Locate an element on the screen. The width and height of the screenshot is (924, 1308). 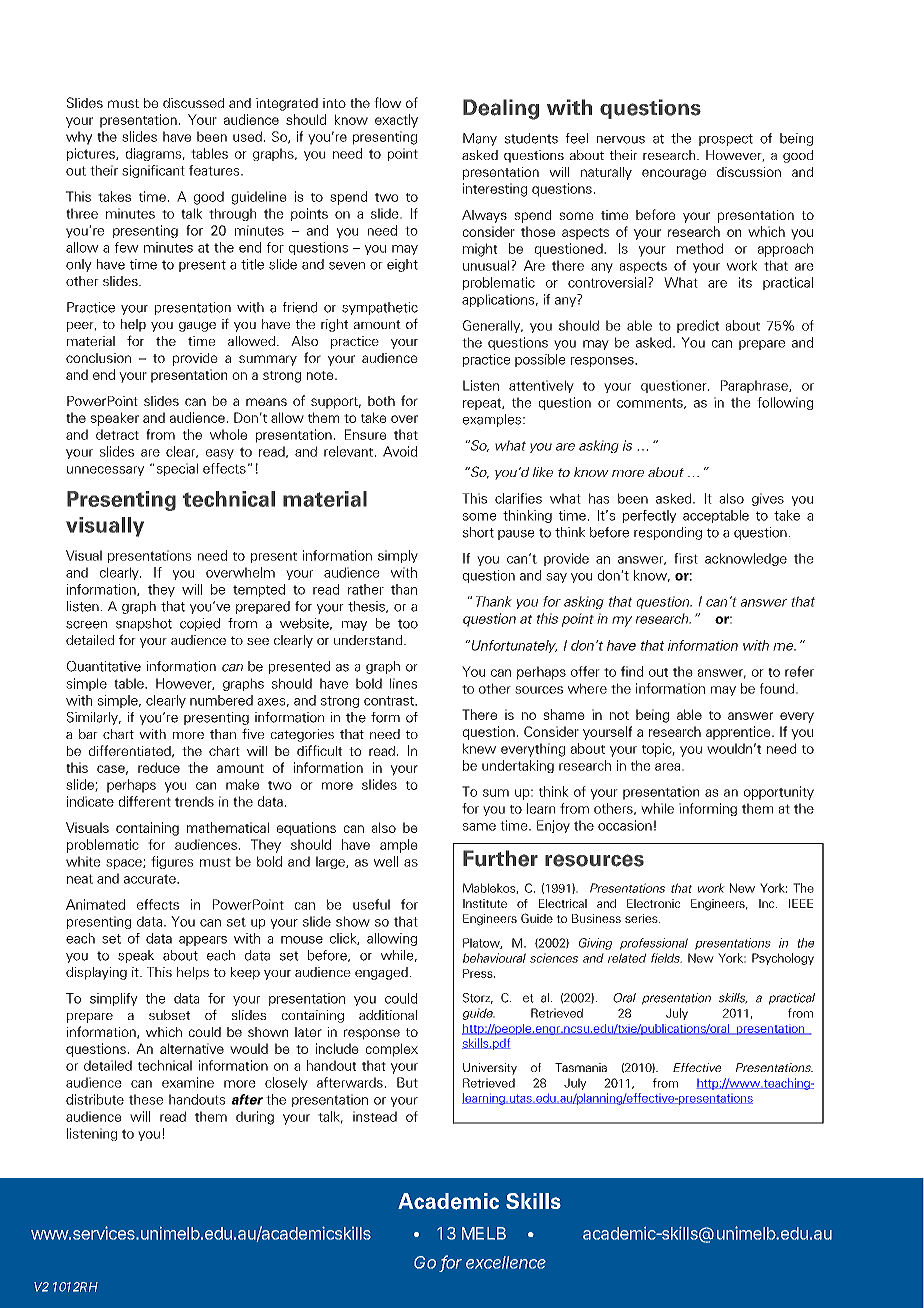
found is located at coordinates (778, 688).
